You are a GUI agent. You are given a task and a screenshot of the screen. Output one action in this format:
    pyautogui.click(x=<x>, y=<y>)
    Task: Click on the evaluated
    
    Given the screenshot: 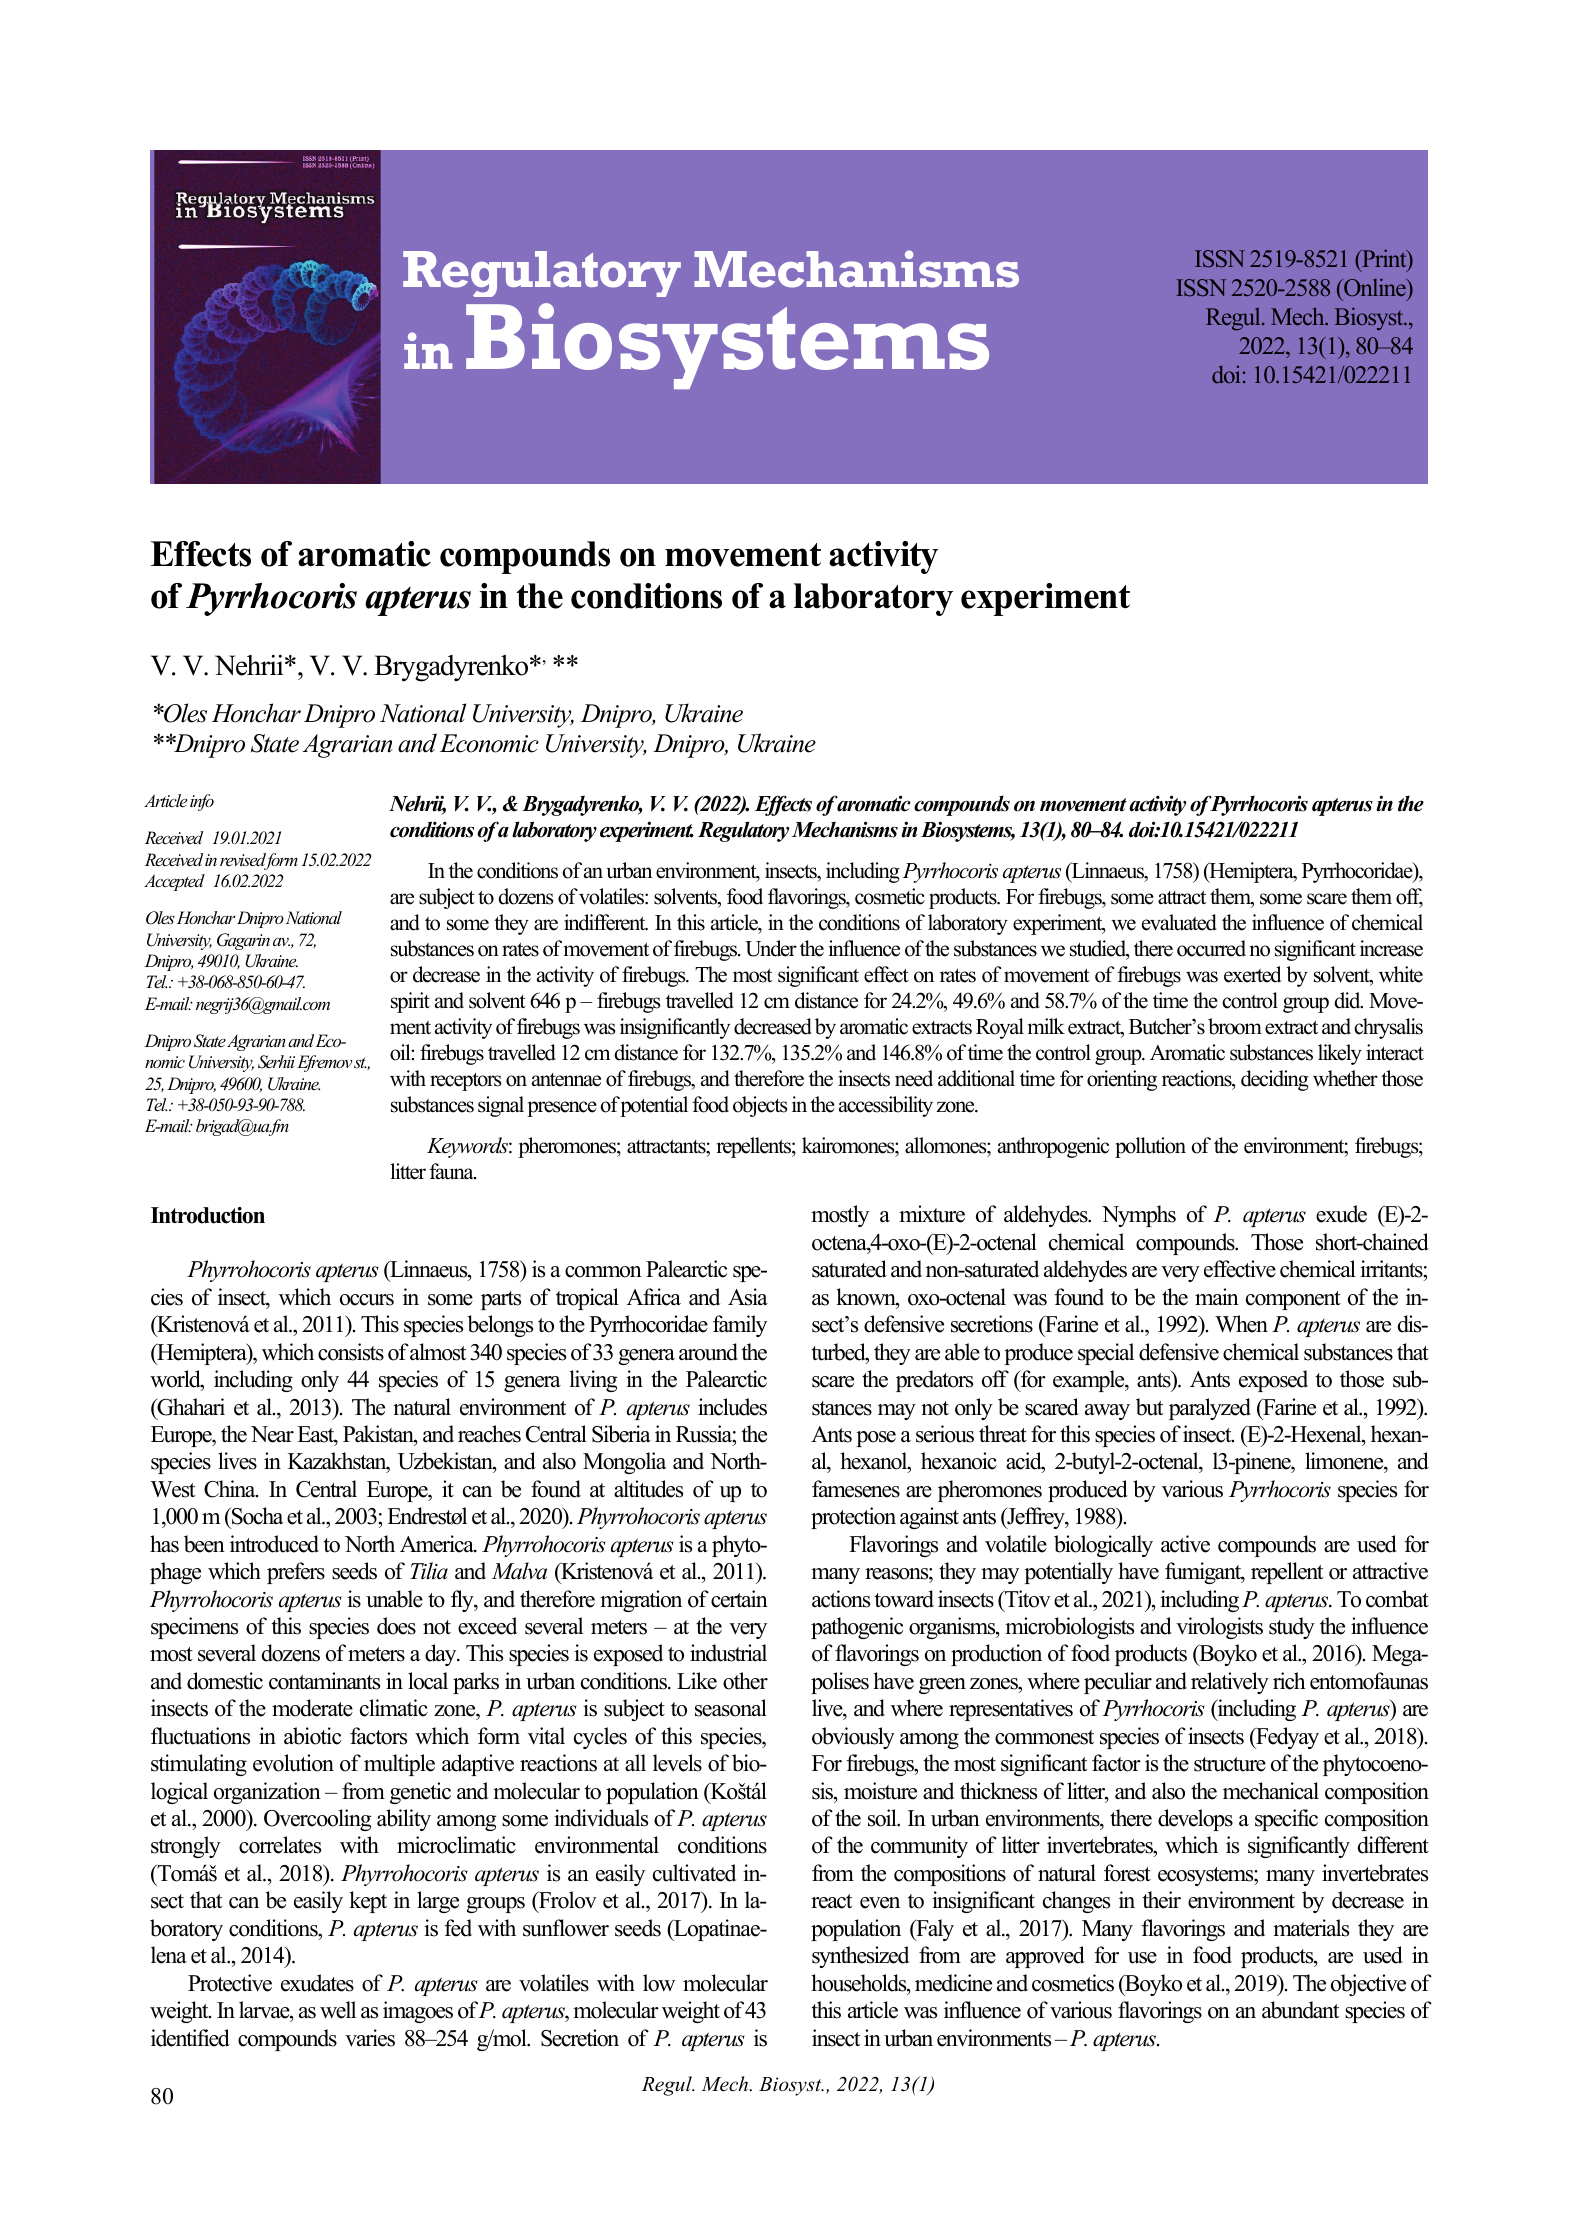 What is the action you would take?
    pyautogui.click(x=1179, y=922)
